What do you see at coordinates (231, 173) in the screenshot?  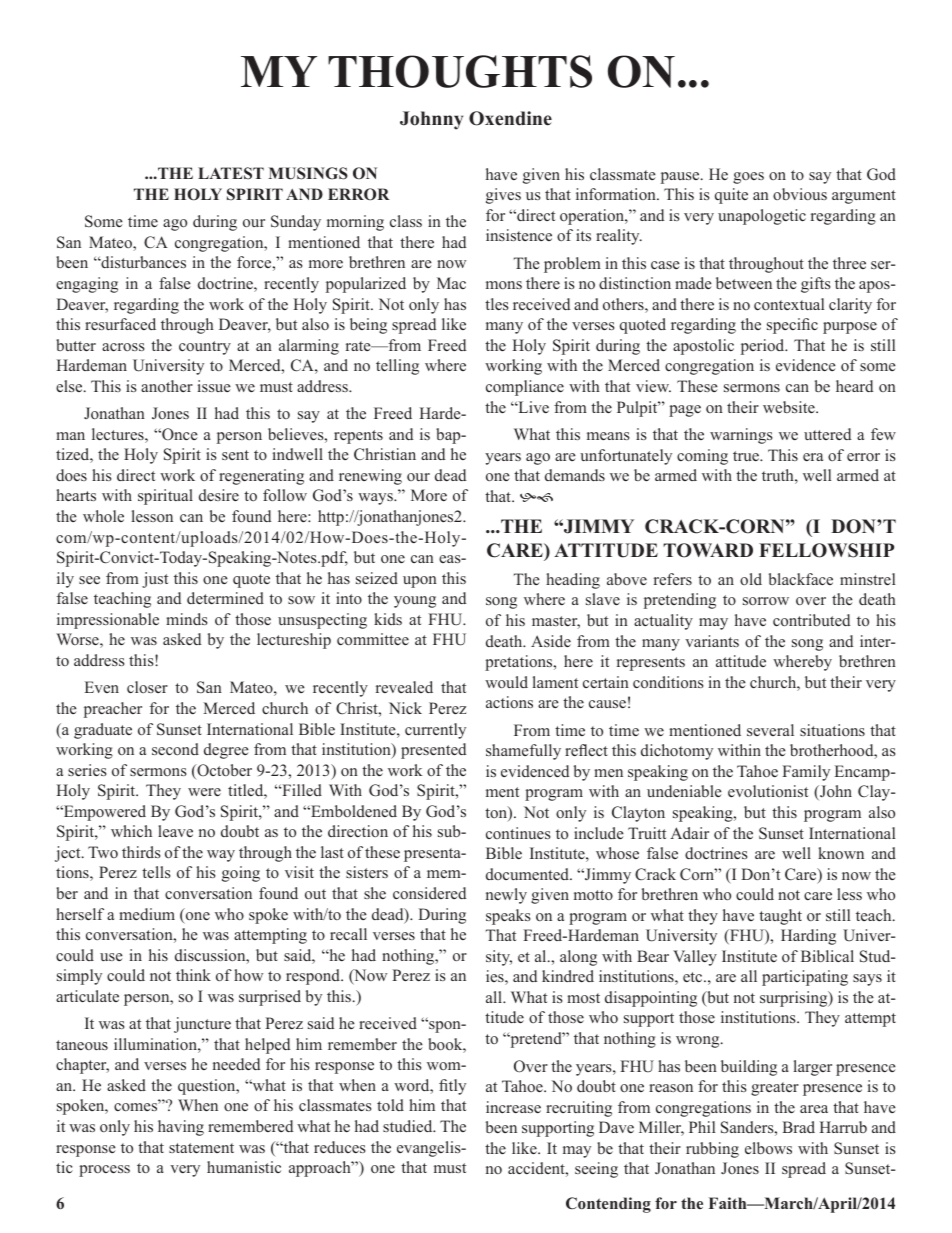 I see `LATEST` at bounding box center [231, 173].
